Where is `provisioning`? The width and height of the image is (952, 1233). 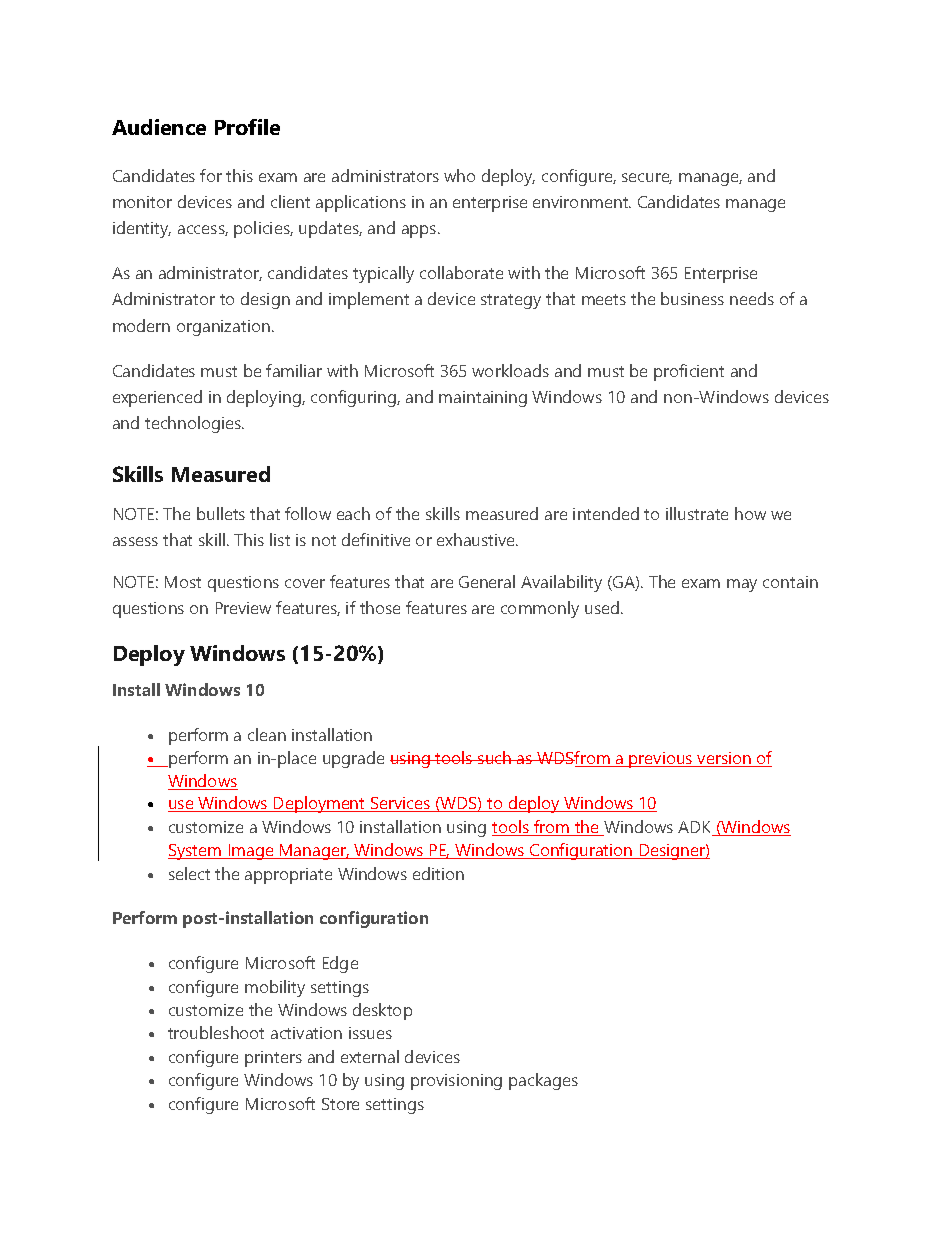 provisioning is located at coordinates (456, 1082).
